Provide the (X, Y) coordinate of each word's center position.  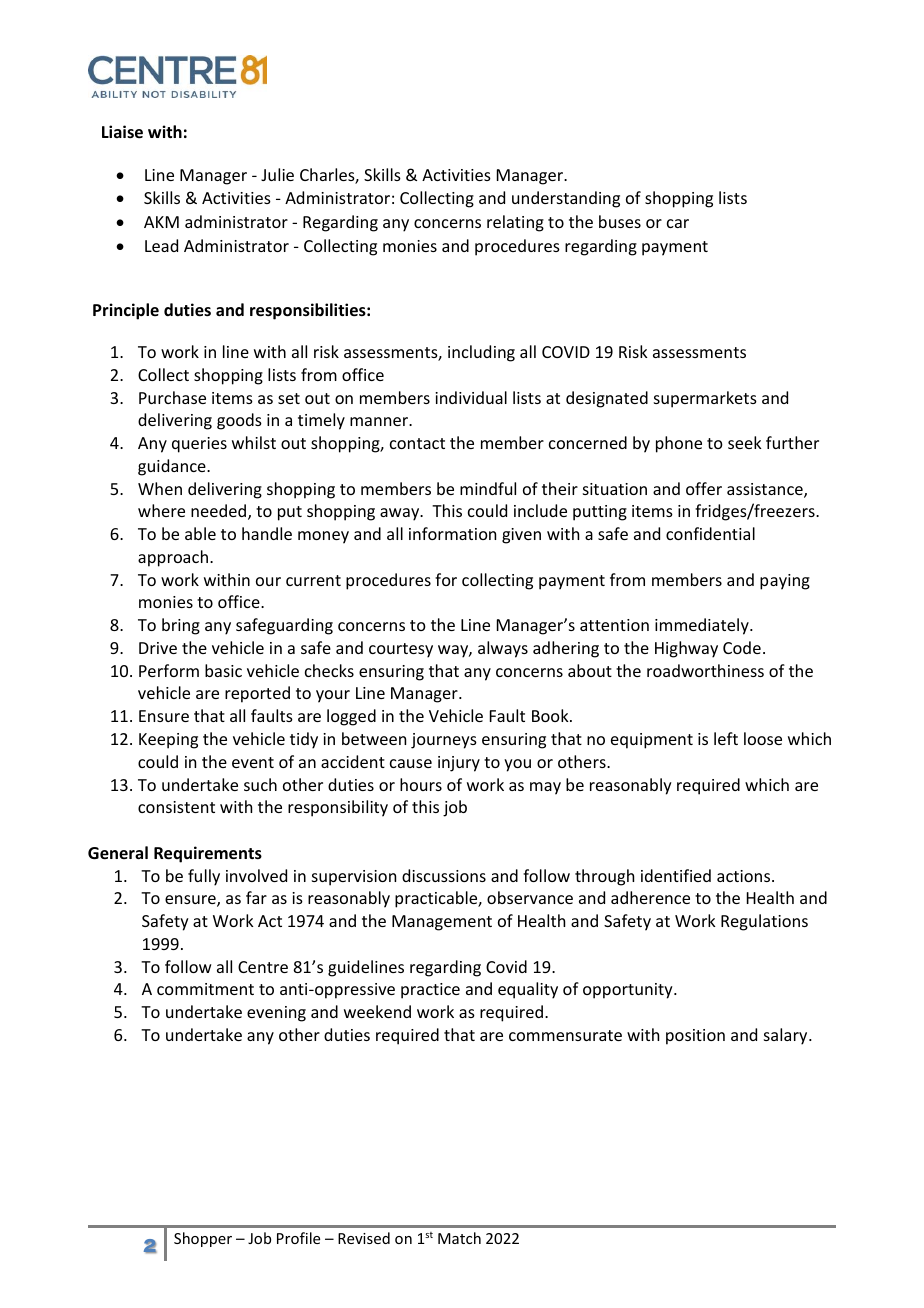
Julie (277, 174)
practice (430, 991)
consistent (176, 807)
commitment (205, 989)
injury (459, 764)
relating (515, 223)
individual (471, 397)
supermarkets (705, 399)
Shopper (203, 1239)
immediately (703, 626)
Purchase (172, 397)
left (726, 738)
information (452, 533)
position (695, 1037)
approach (173, 558)
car (678, 223)
